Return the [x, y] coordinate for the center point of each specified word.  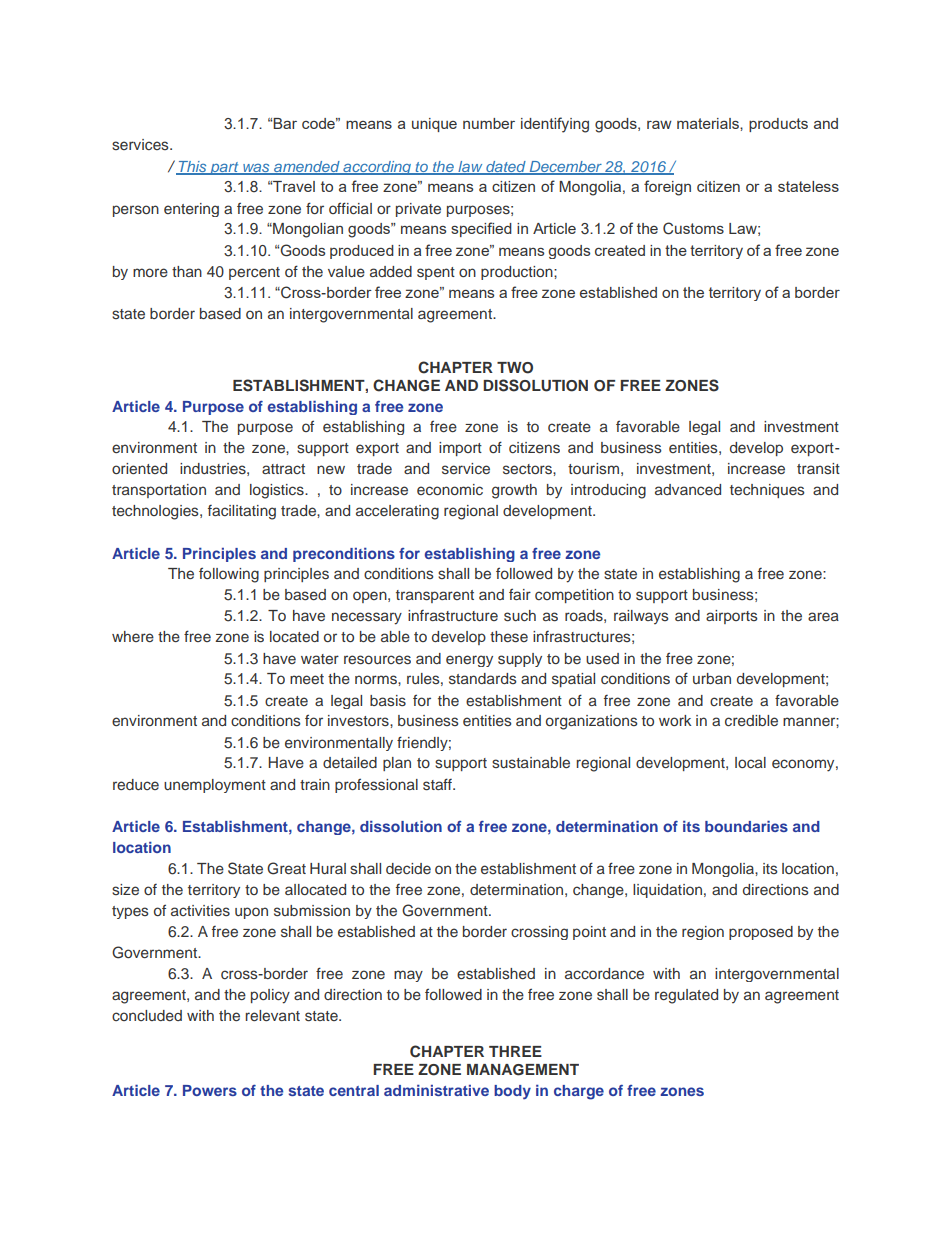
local [750, 762]
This [192, 167]
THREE [515, 1051]
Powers [210, 1090]
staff [438, 784]
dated [506, 167]
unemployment [215, 786]
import [460, 449]
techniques [767, 491]
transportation [159, 491]
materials [709, 123]
